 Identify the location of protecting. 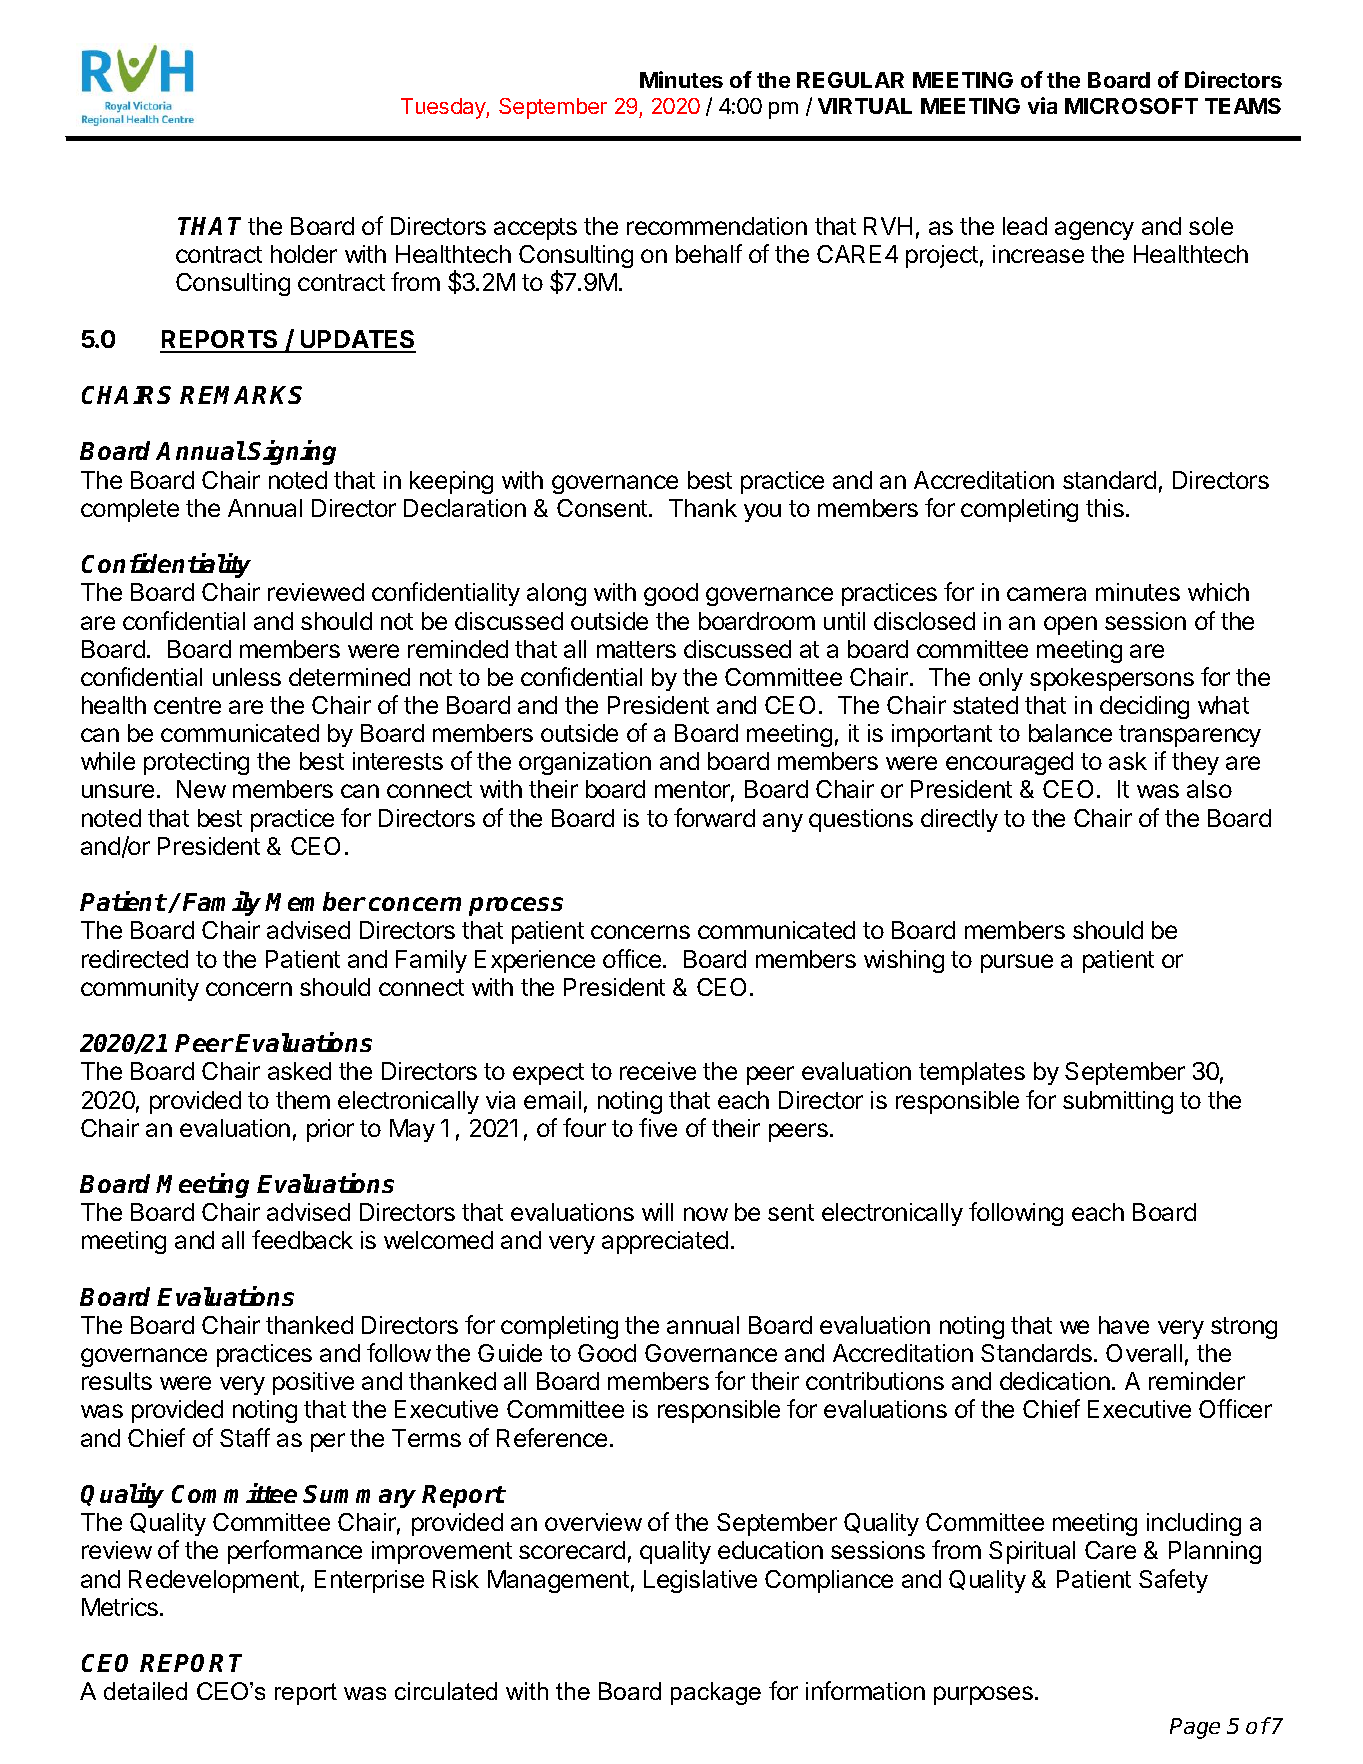
(196, 763).
